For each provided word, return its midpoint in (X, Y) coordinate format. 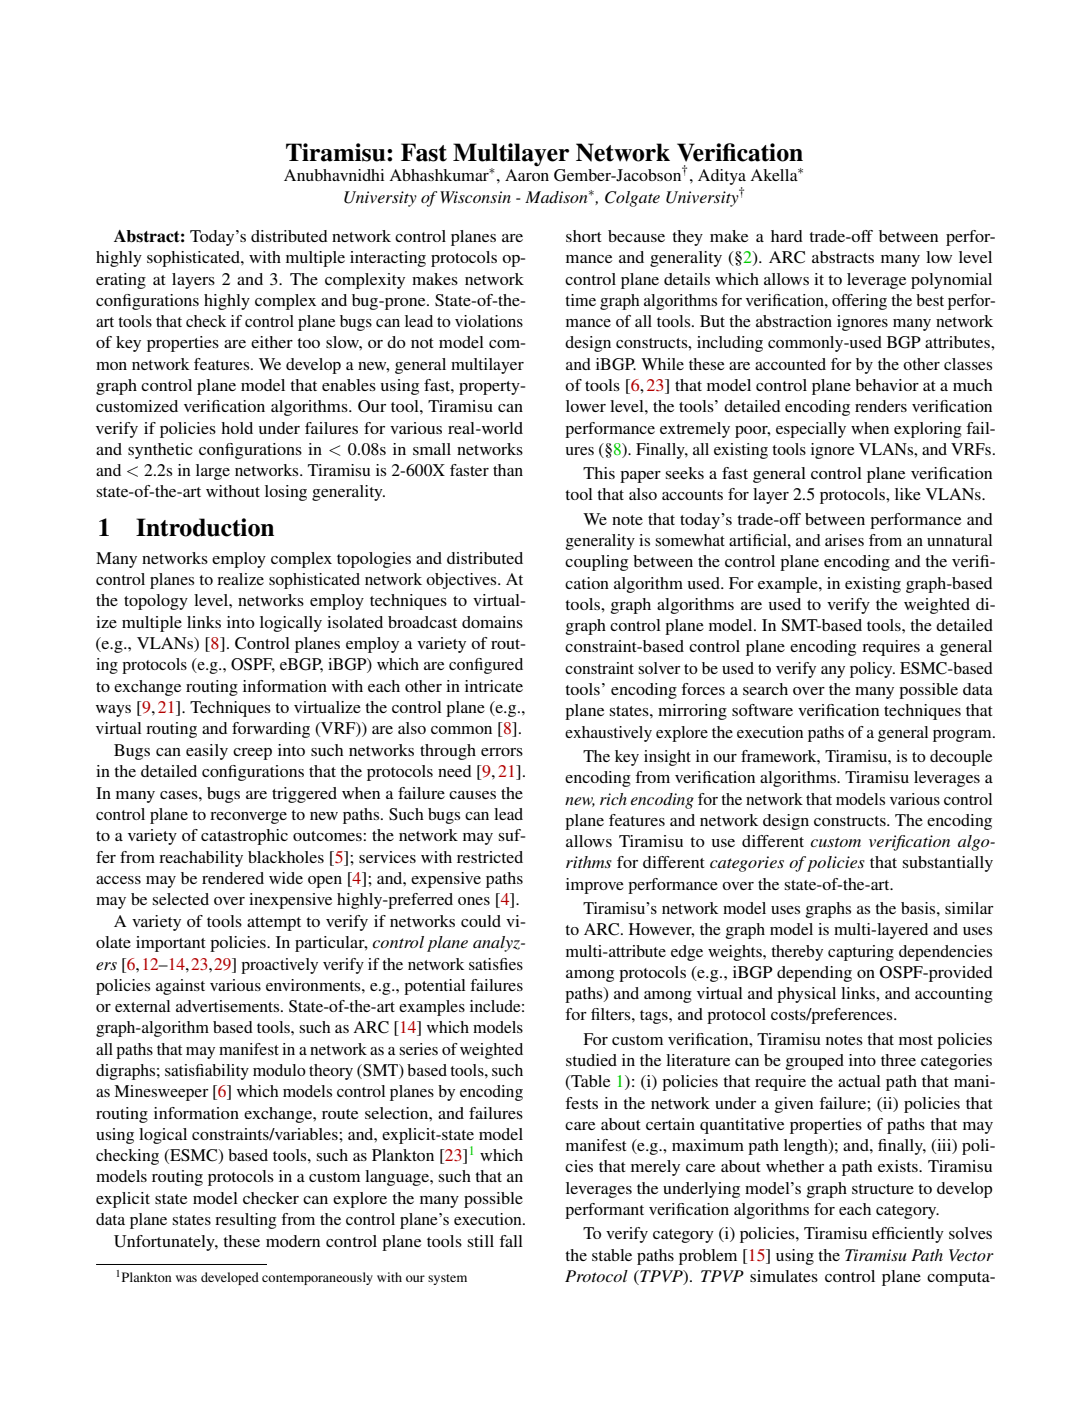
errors (502, 752)
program (963, 736)
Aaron (527, 175)
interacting (388, 259)
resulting (245, 1221)
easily (207, 752)
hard (787, 236)
